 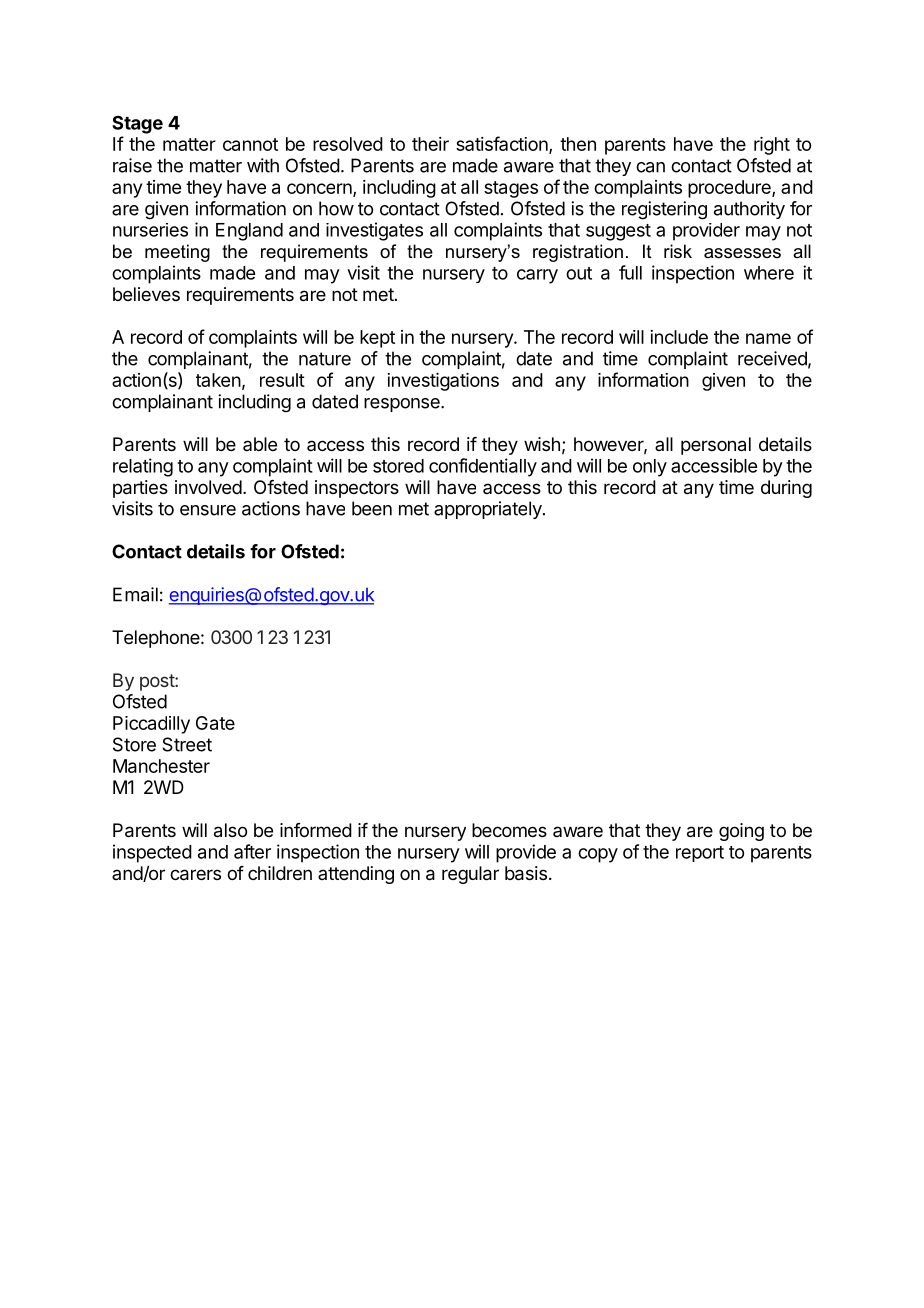 I want to click on after, so click(x=252, y=851).
